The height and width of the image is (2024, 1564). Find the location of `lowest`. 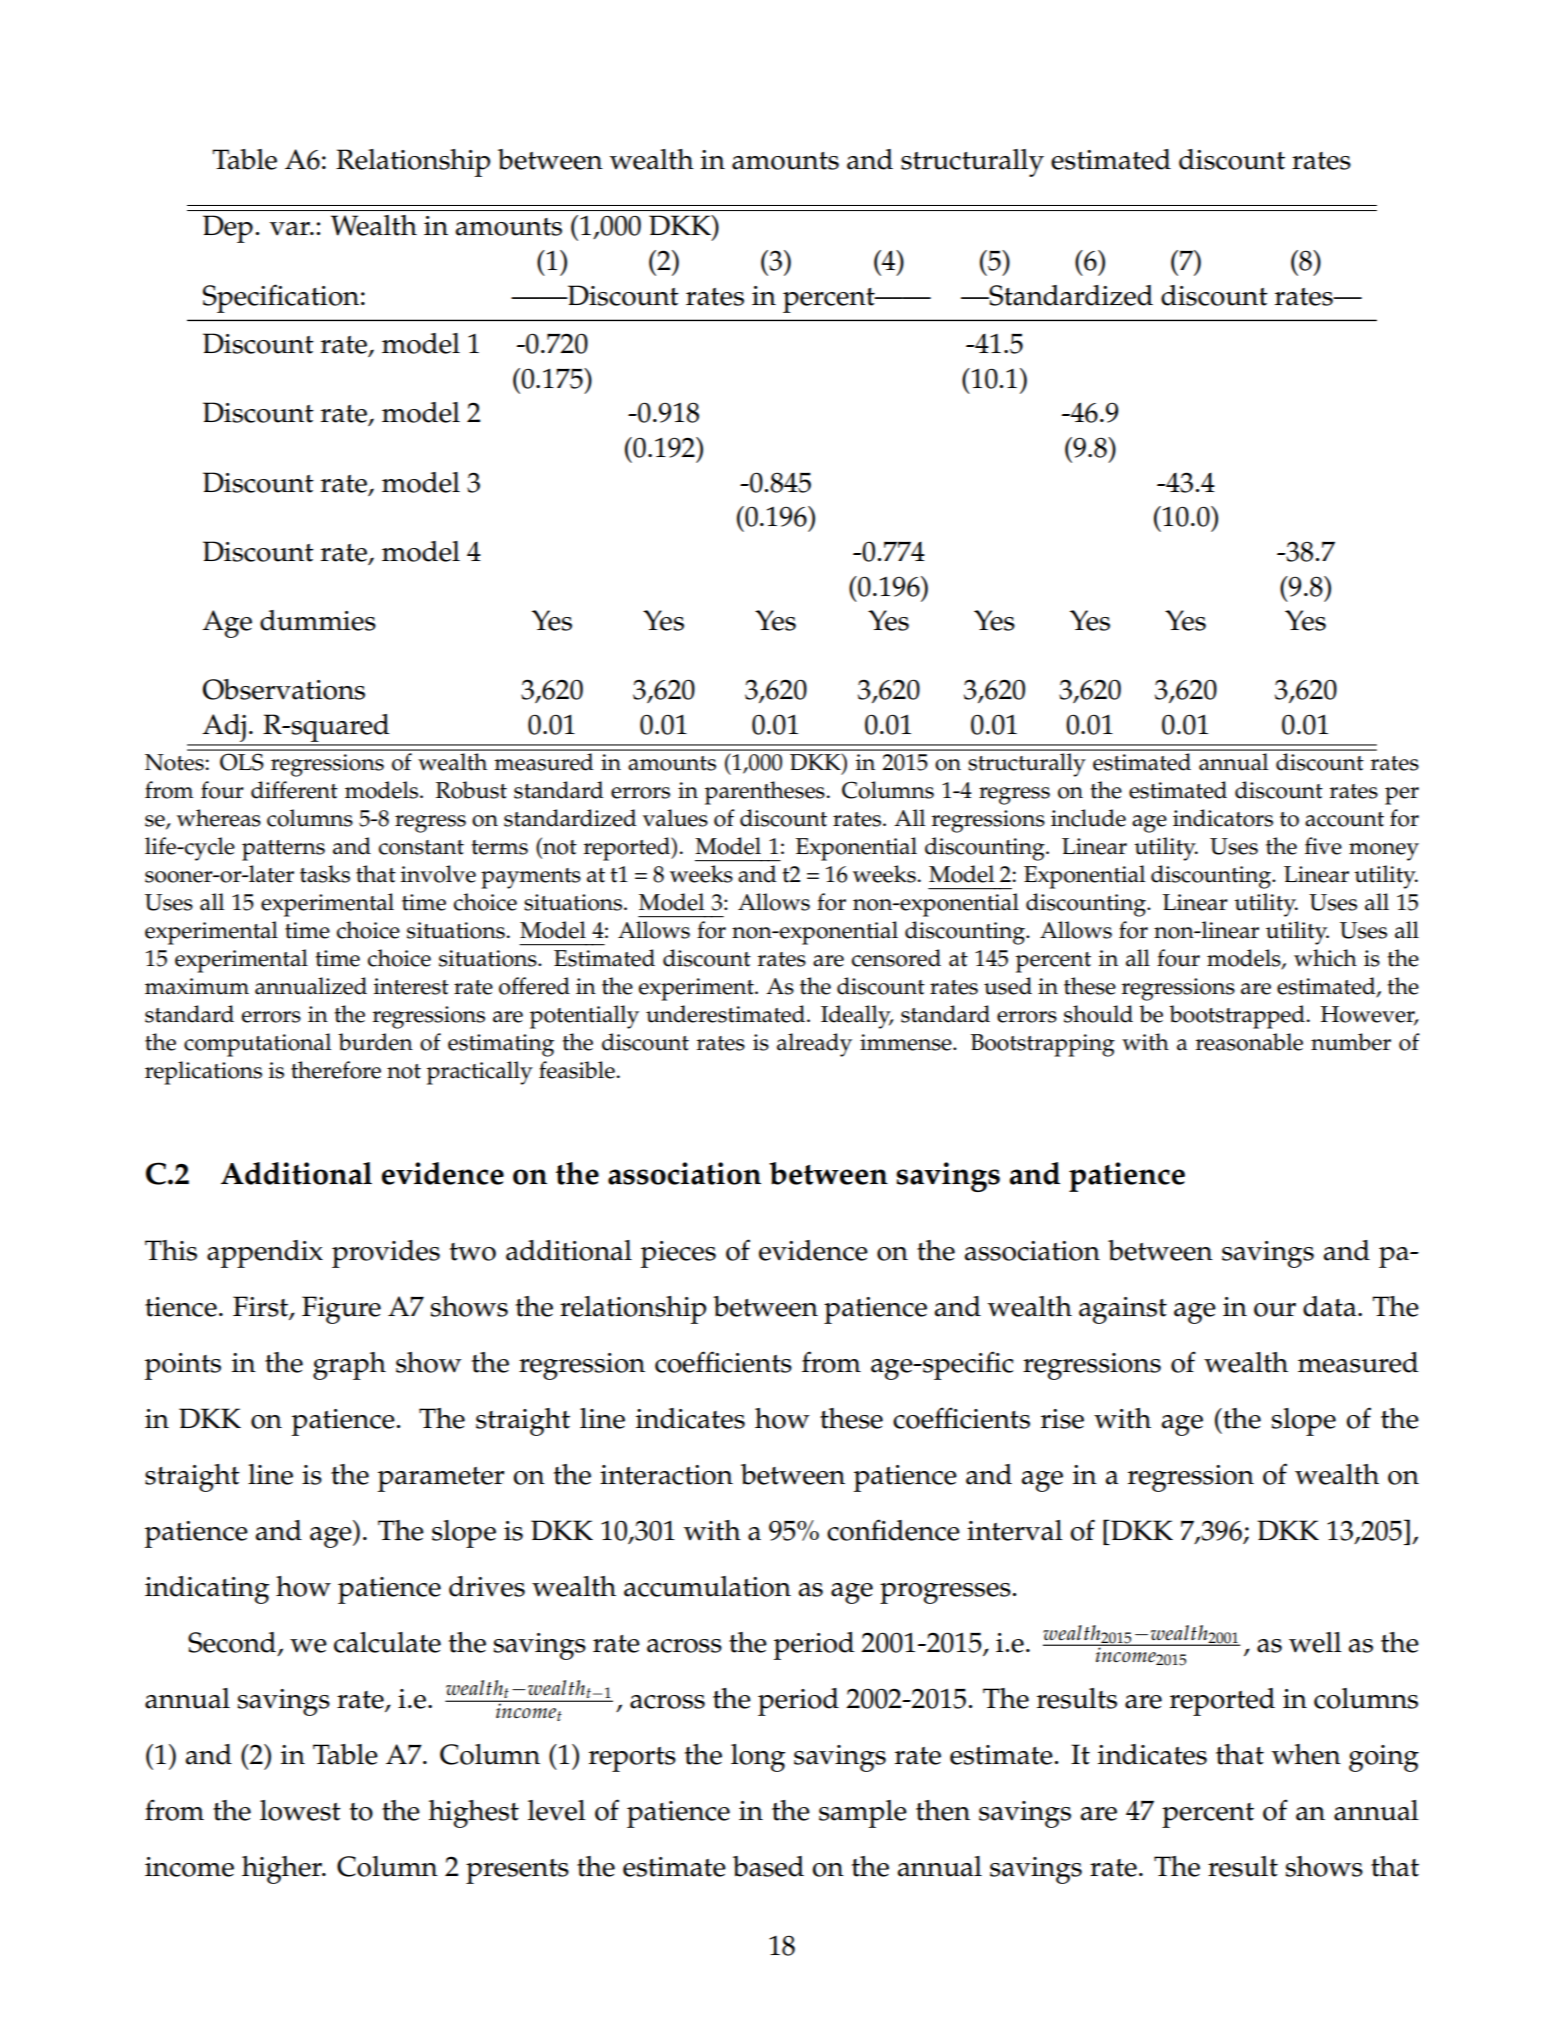

lowest is located at coordinates (300, 1810).
